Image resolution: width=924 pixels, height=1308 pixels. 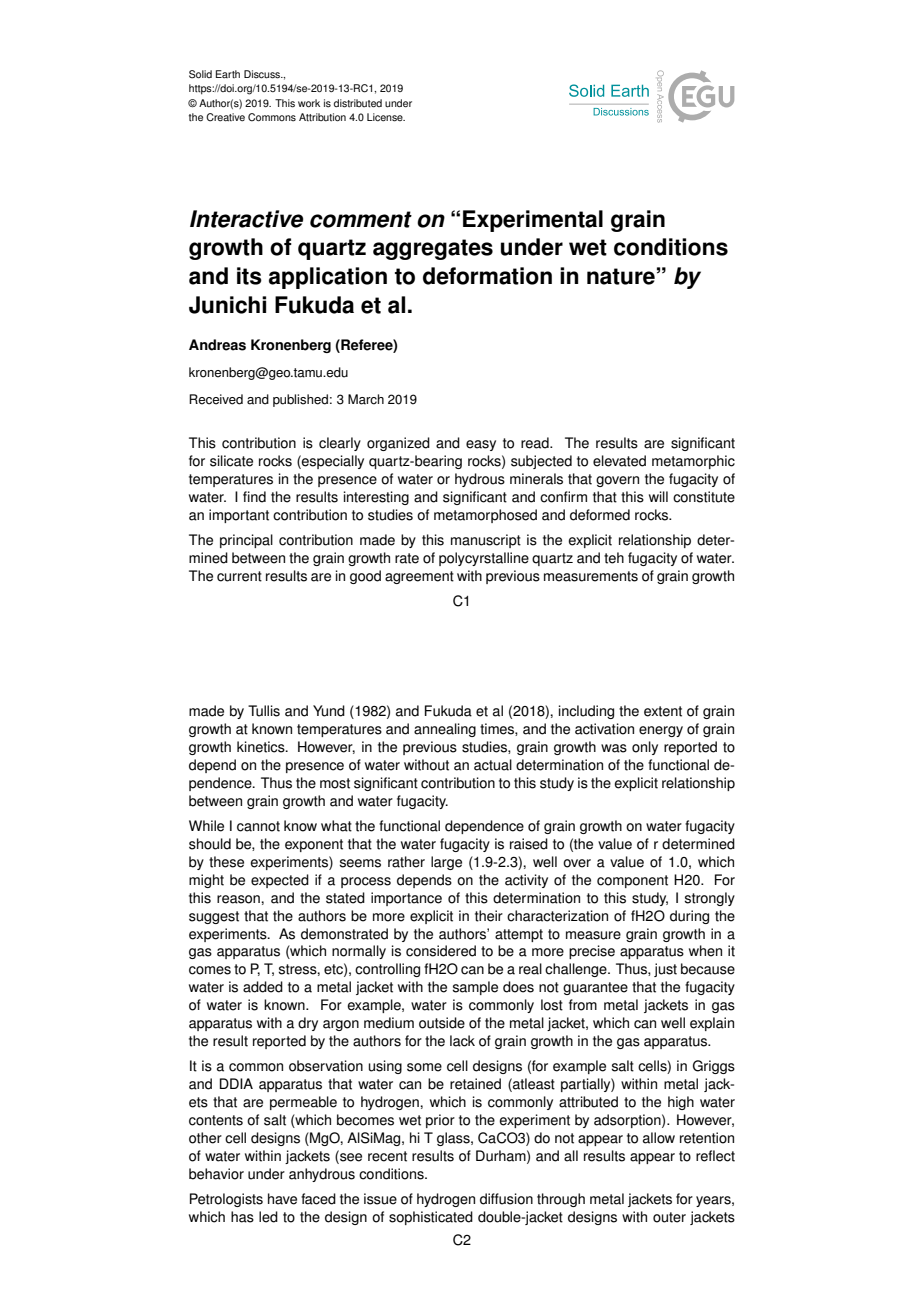 What do you see at coordinates (431, 1218) in the screenshot?
I see `sophisticated` at bounding box center [431, 1218].
